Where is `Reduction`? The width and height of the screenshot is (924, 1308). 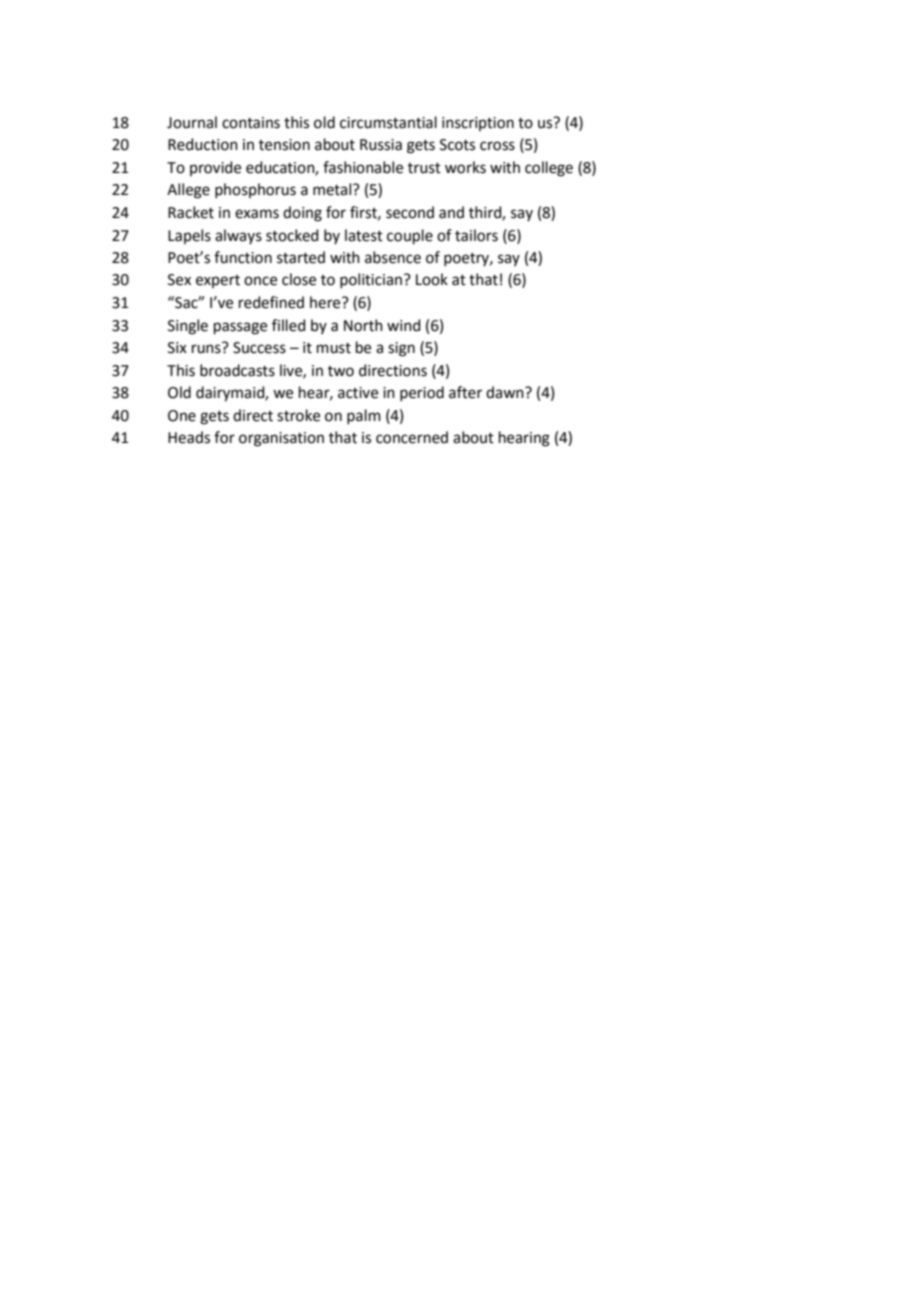
Reduction is located at coordinates (203, 144).
